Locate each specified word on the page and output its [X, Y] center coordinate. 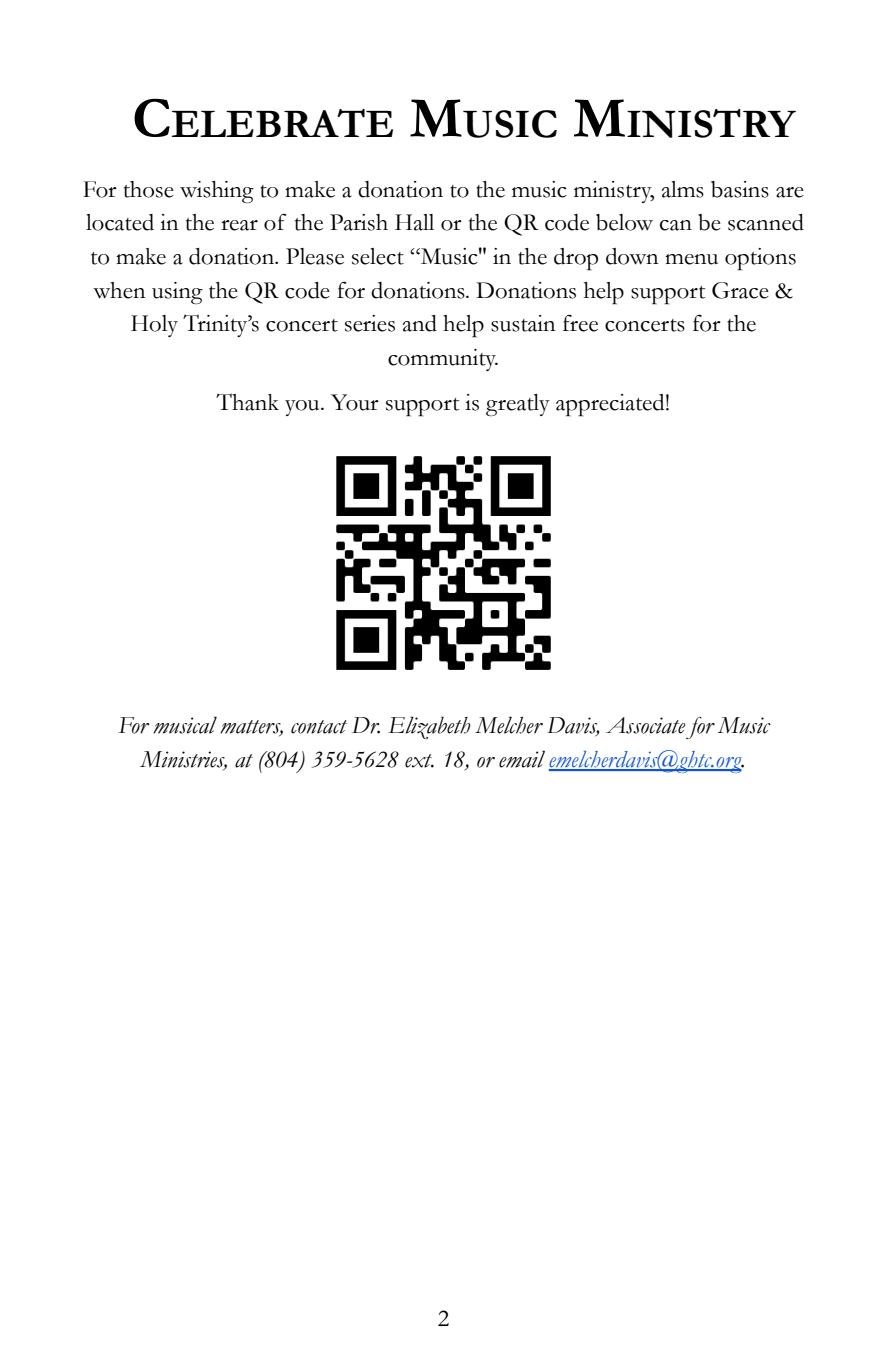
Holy [154, 326]
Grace [740, 290]
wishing [217, 192]
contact [319, 727]
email [522, 759]
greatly [518, 405]
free [580, 323]
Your [355, 402]
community [443, 360]
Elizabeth [429, 727]
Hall [414, 222]
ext [419, 761]
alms [683, 189]
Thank [247, 402]
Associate [646, 725]
